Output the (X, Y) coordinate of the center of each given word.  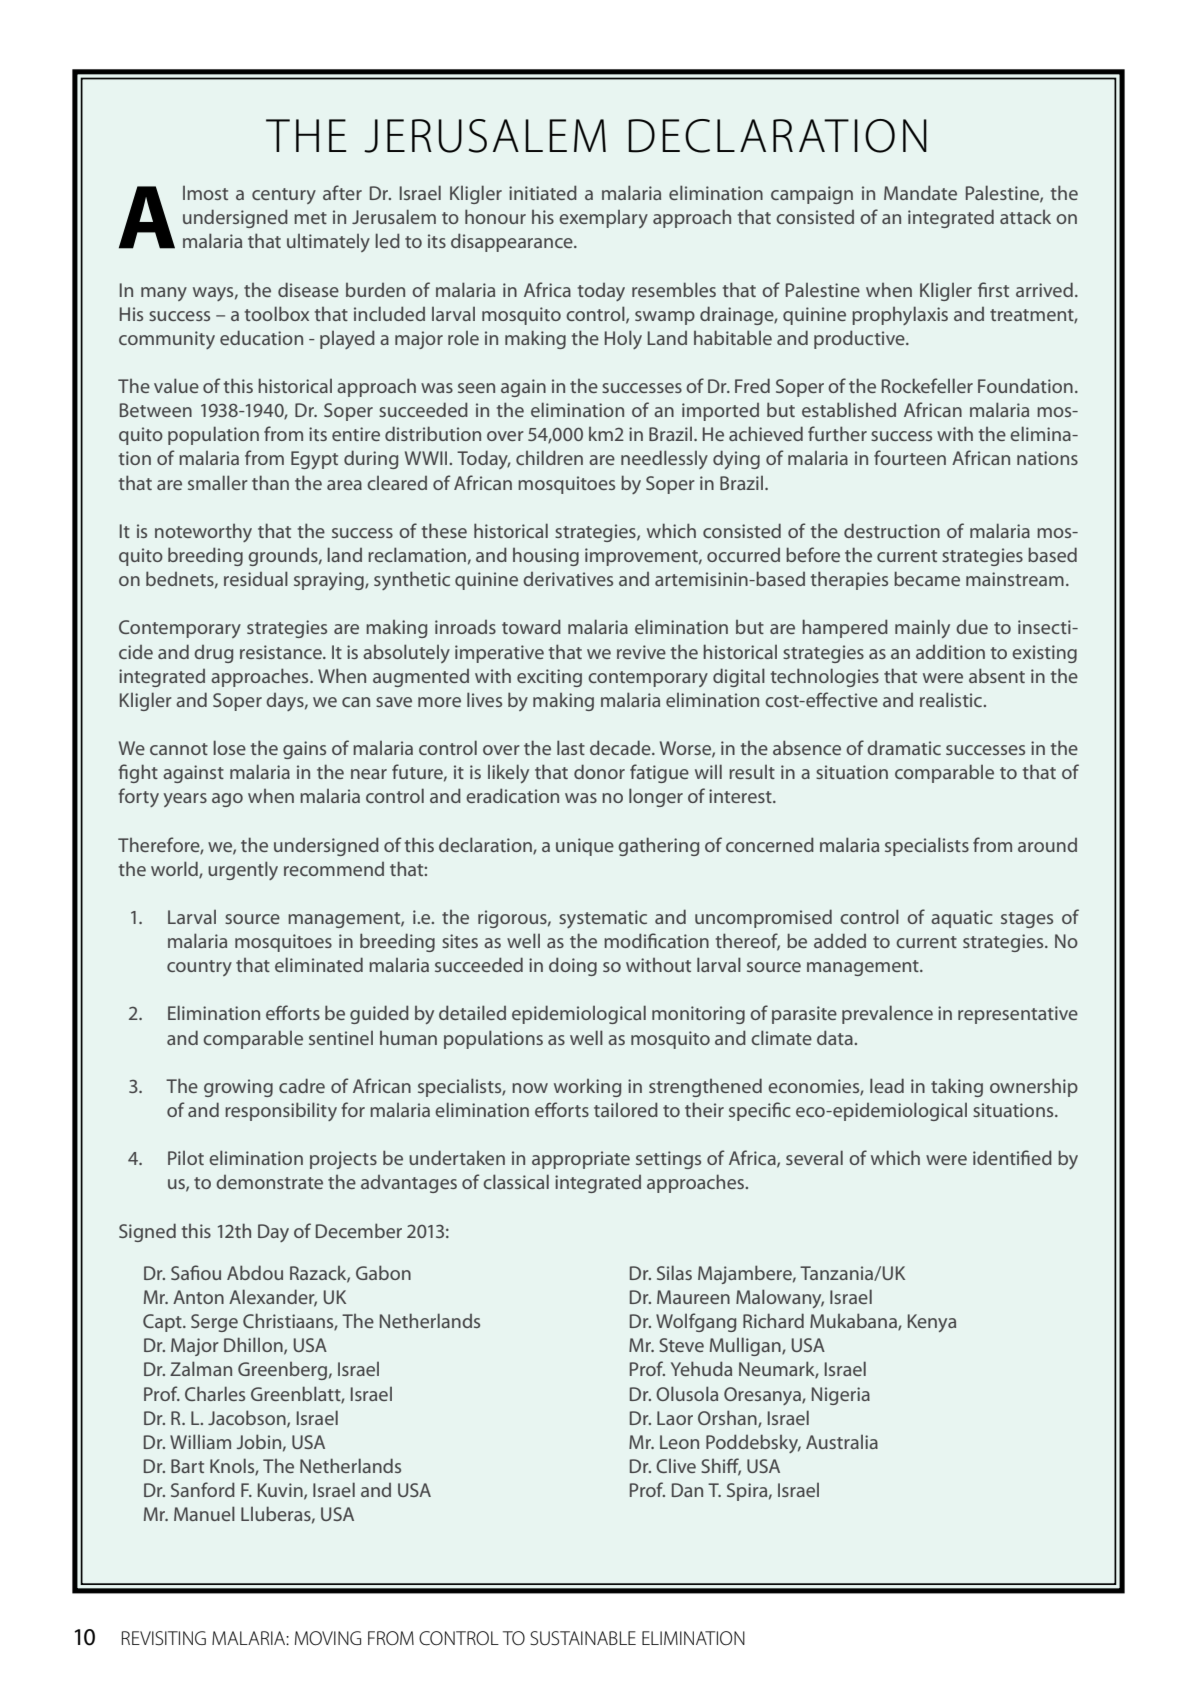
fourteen (910, 457)
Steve (681, 1345)
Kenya (932, 1323)
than (270, 482)
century (284, 196)
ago (227, 800)
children (549, 457)
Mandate (920, 192)
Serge (214, 1323)
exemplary (603, 219)
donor (599, 771)
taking (957, 1087)
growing (238, 1088)
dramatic (904, 748)
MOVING (328, 1638)
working (587, 1088)
